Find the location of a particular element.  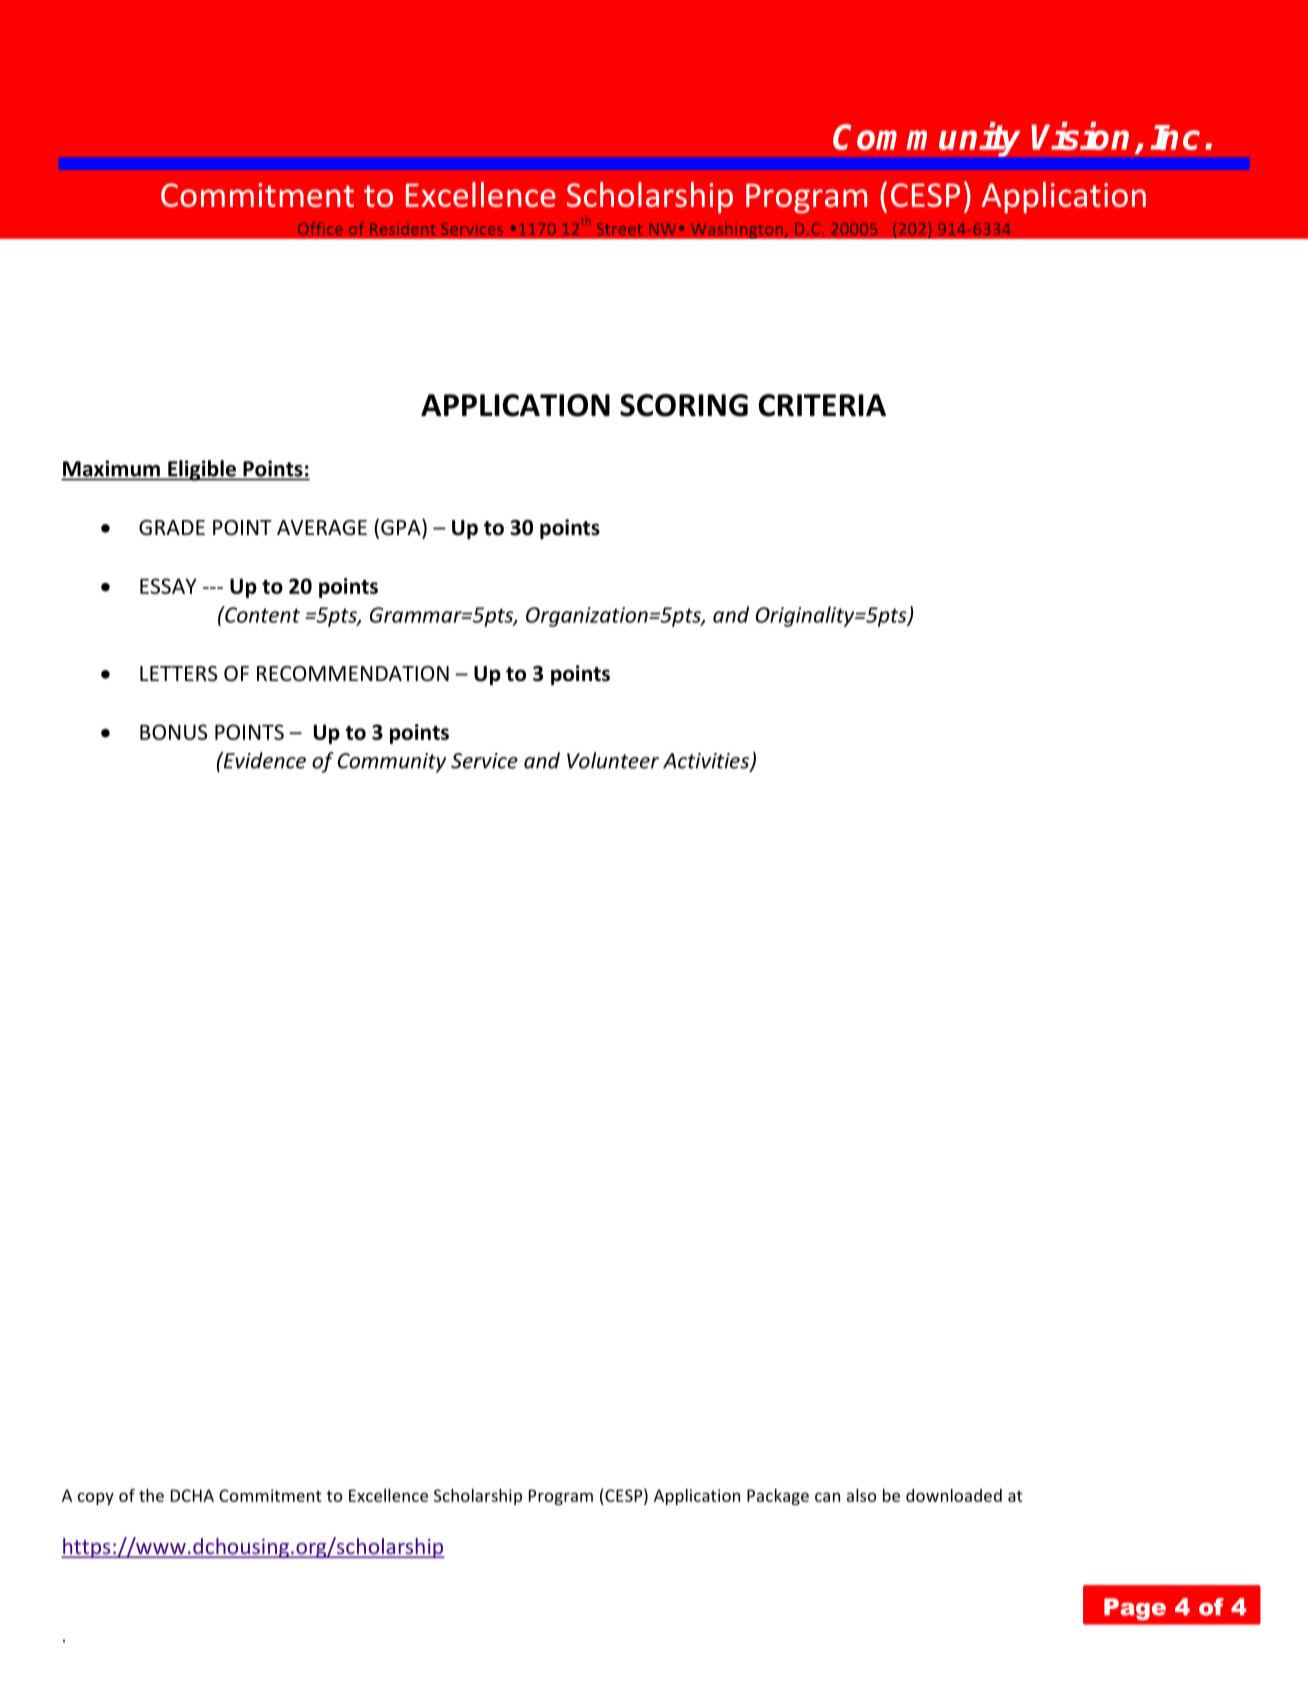

downloaded is located at coordinates (954, 1495).
